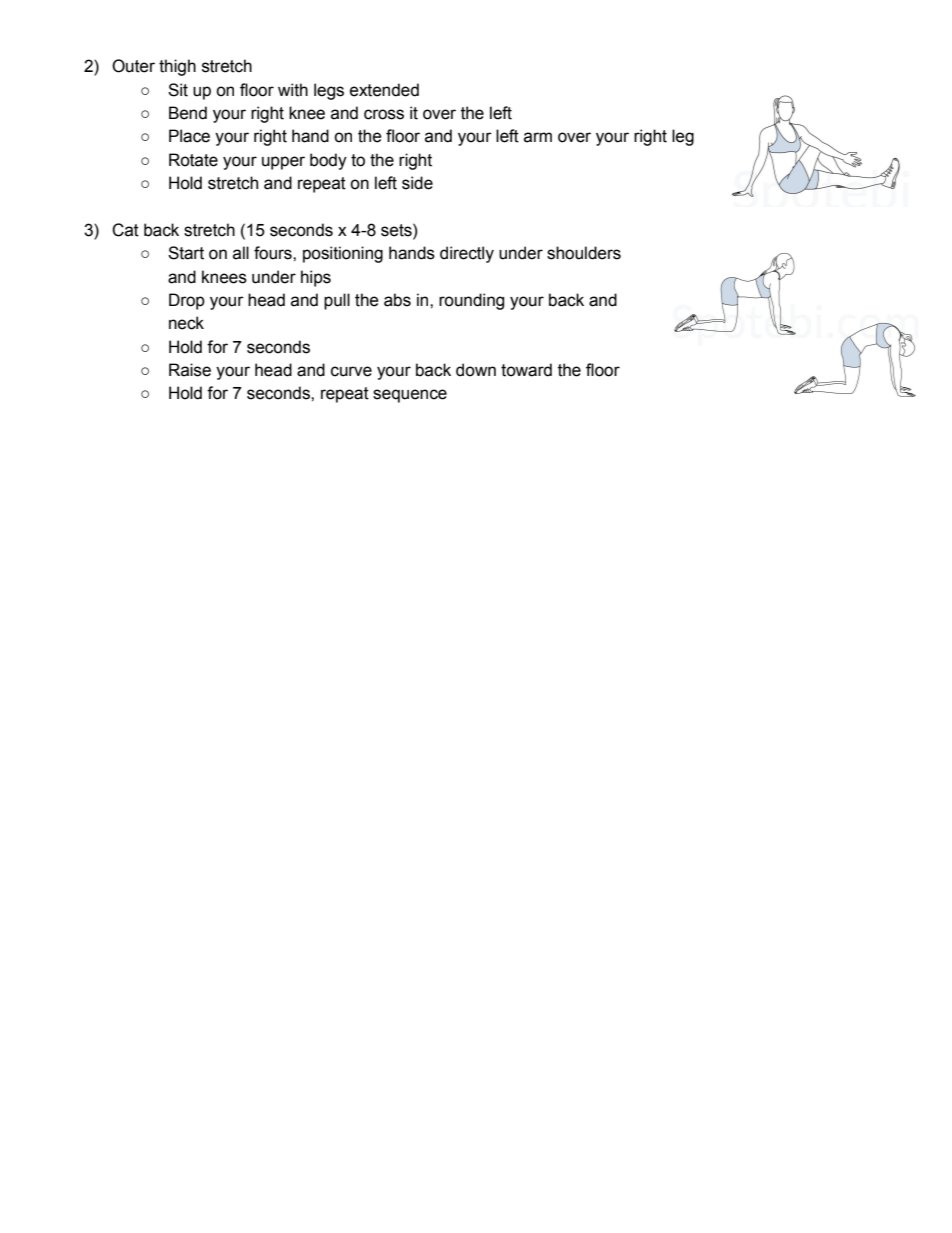 Image resolution: width=952 pixels, height=1233 pixels. What do you see at coordinates (125, 230) in the screenshot?
I see `Cat` at bounding box center [125, 230].
